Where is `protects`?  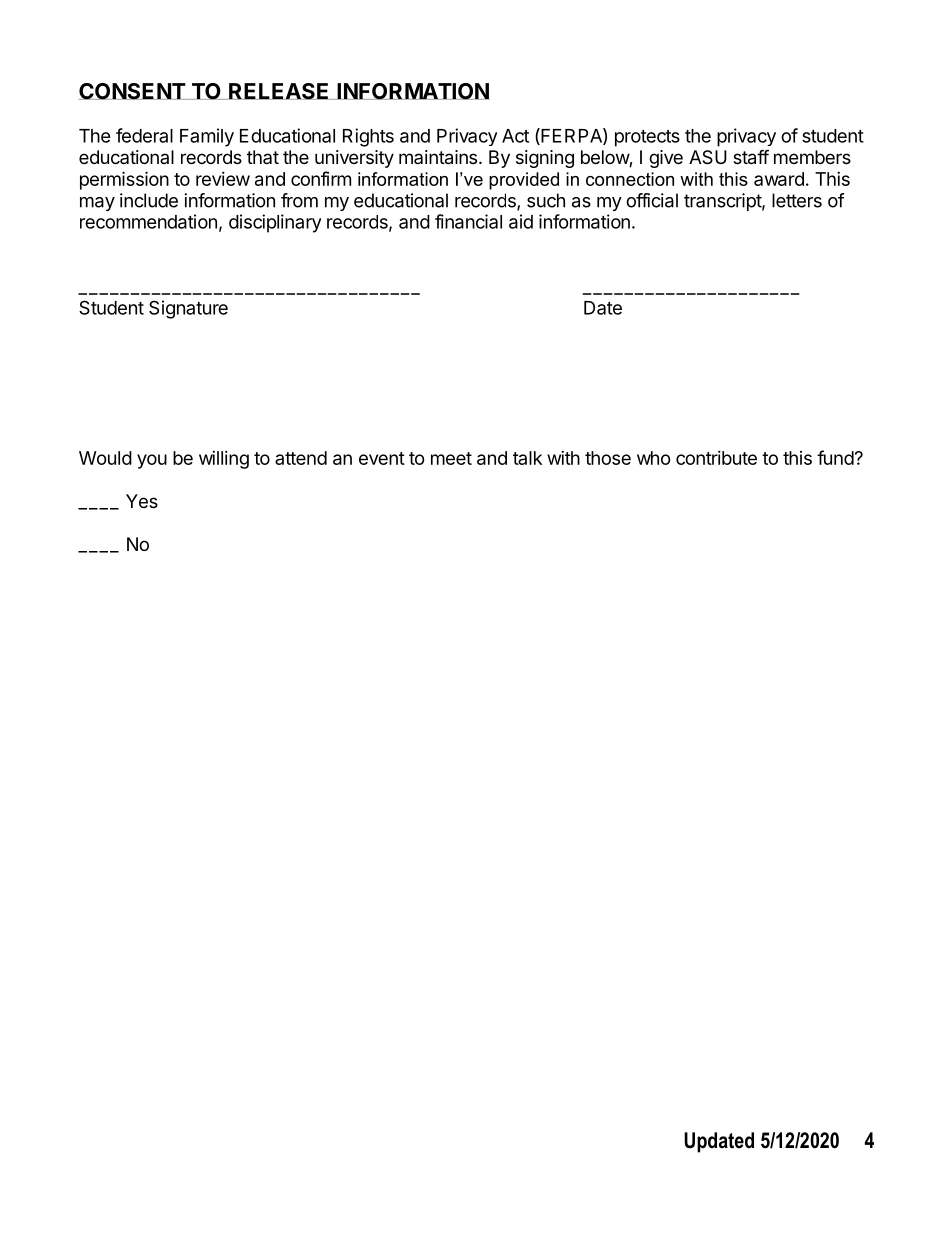 protects is located at coordinates (647, 138).
